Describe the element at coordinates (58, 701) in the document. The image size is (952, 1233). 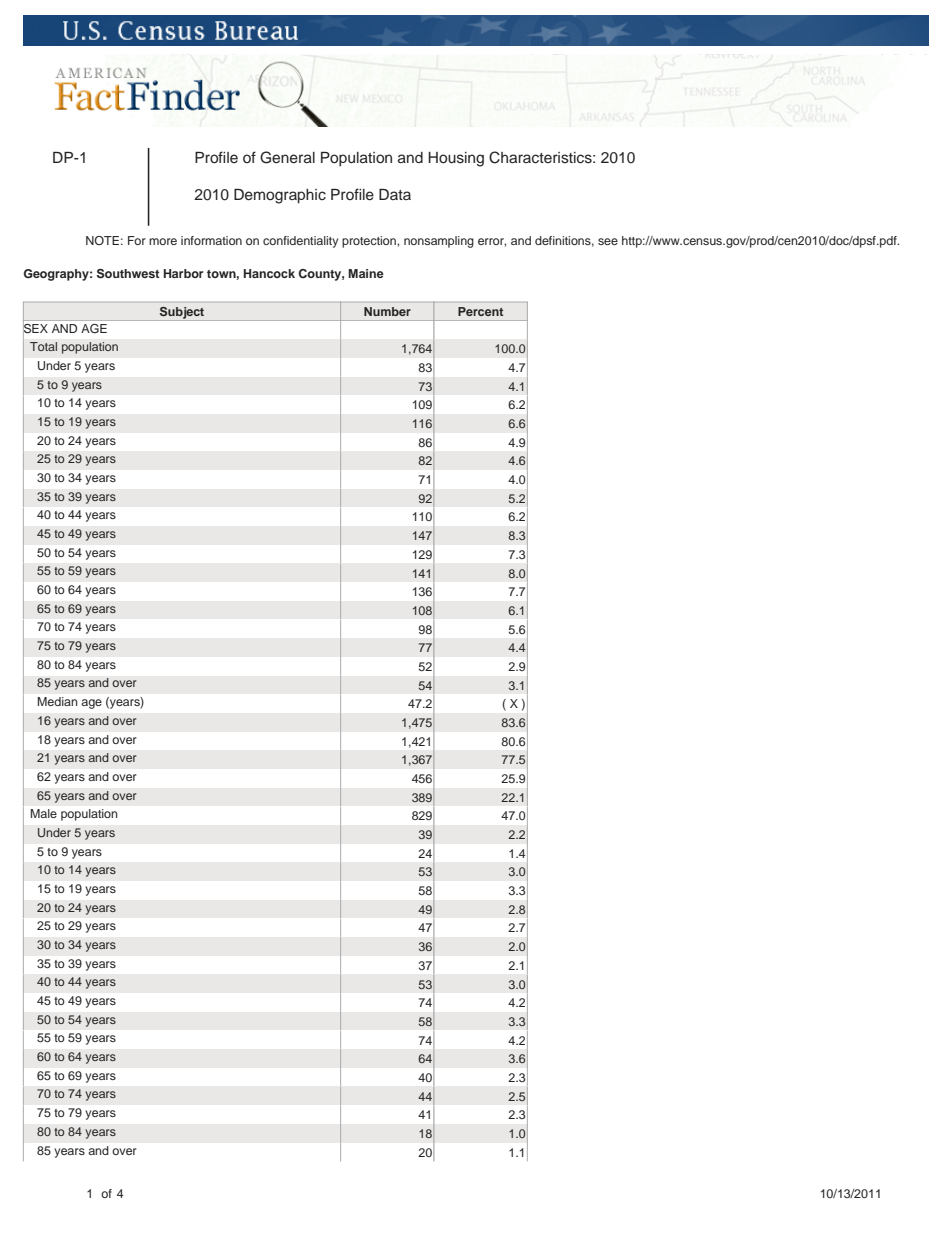
I see `Median` at that location.
